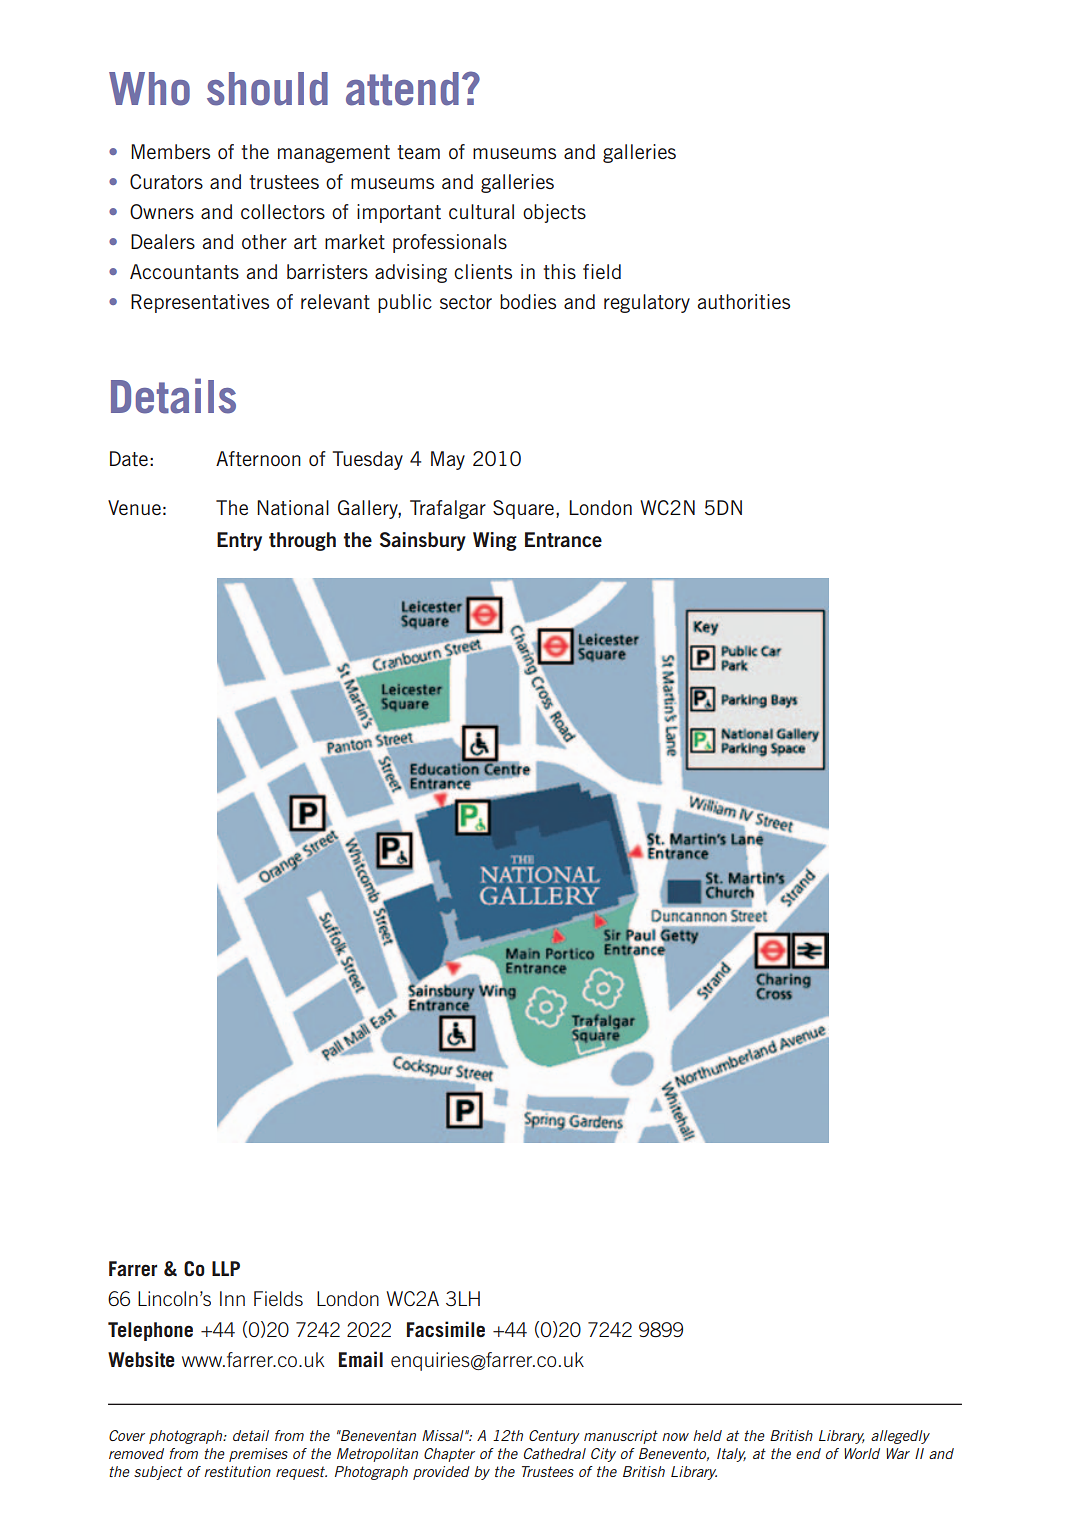 The width and height of the document is (1070, 1513). Describe the element at coordinates (258, 458) in the document. I see `Afternoon` at that location.
